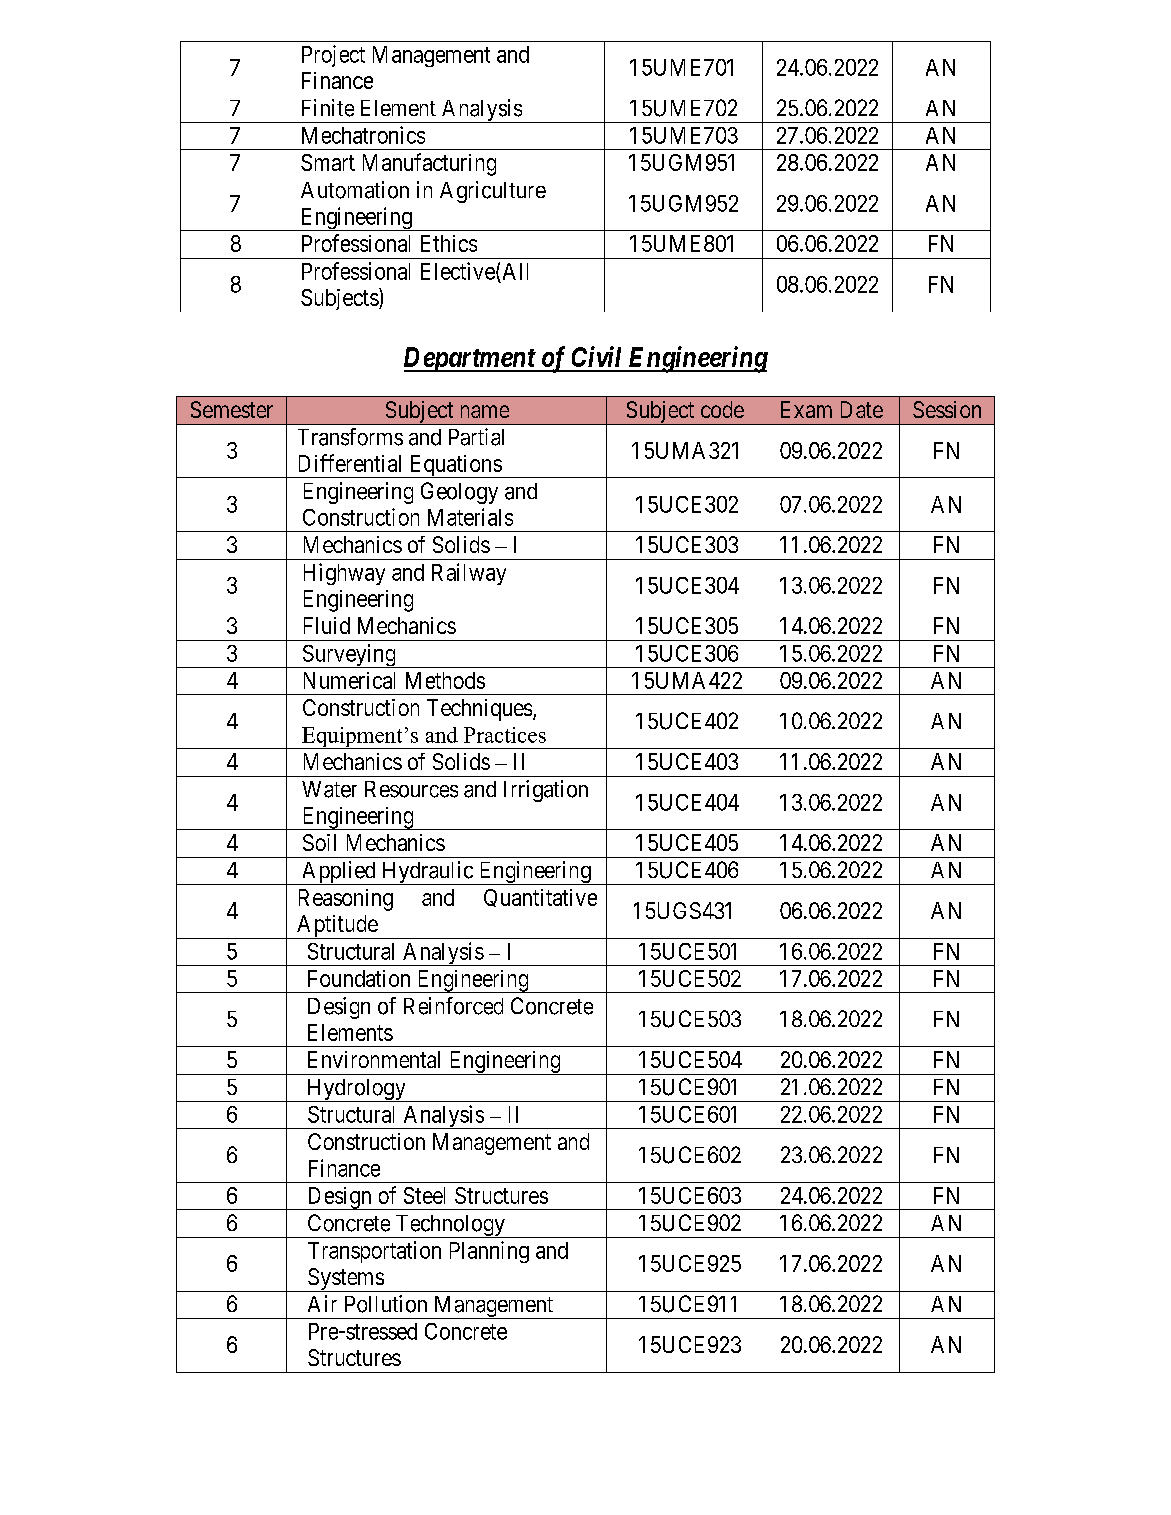 The width and height of the screenshot is (1171, 1515). Describe the element at coordinates (328, 108) in the screenshot. I see `Finite` at that location.
